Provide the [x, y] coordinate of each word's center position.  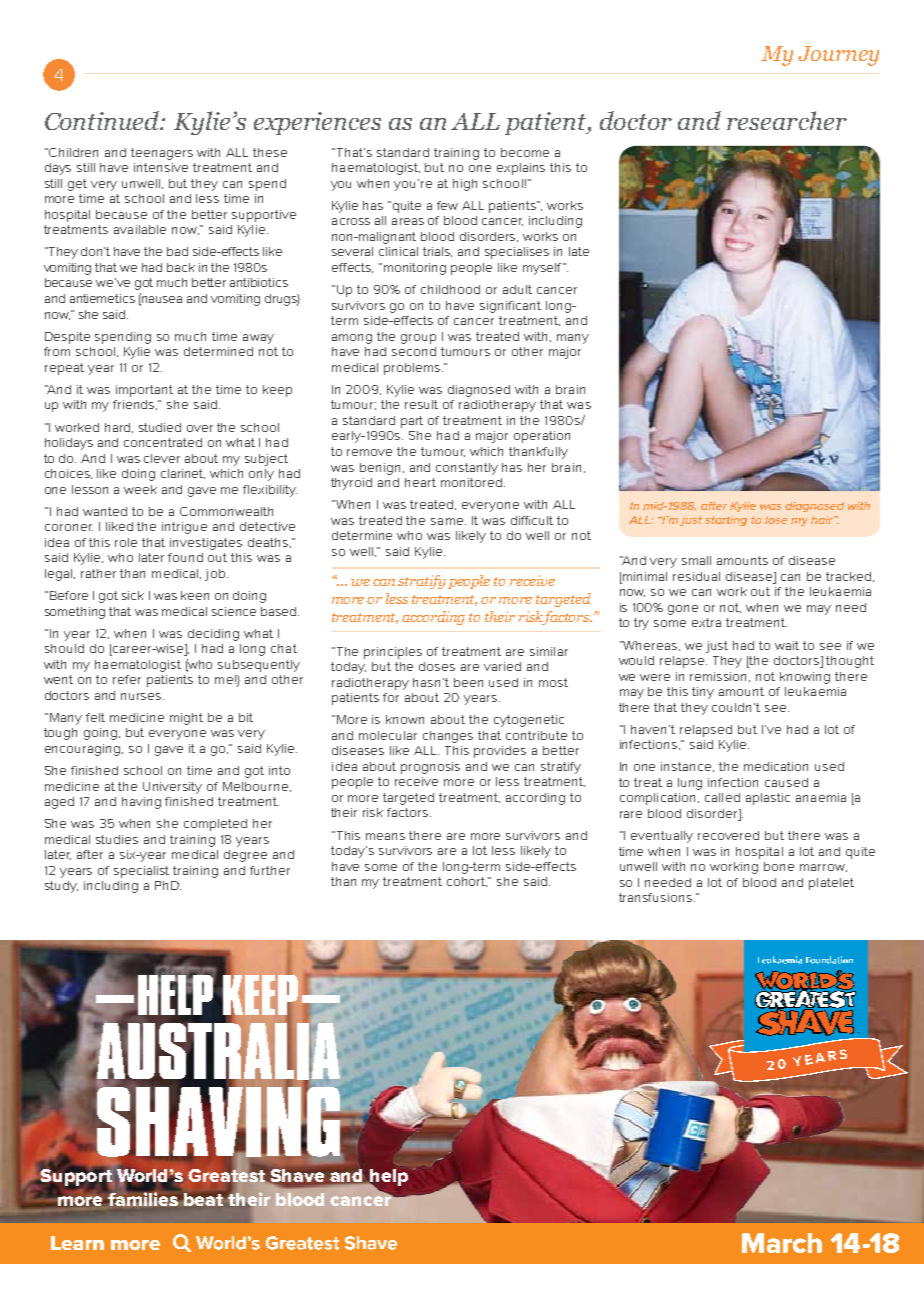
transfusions [655, 897]
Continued [103, 120]
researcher [787, 120]
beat [204, 1199]
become [525, 152]
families [143, 1198]
